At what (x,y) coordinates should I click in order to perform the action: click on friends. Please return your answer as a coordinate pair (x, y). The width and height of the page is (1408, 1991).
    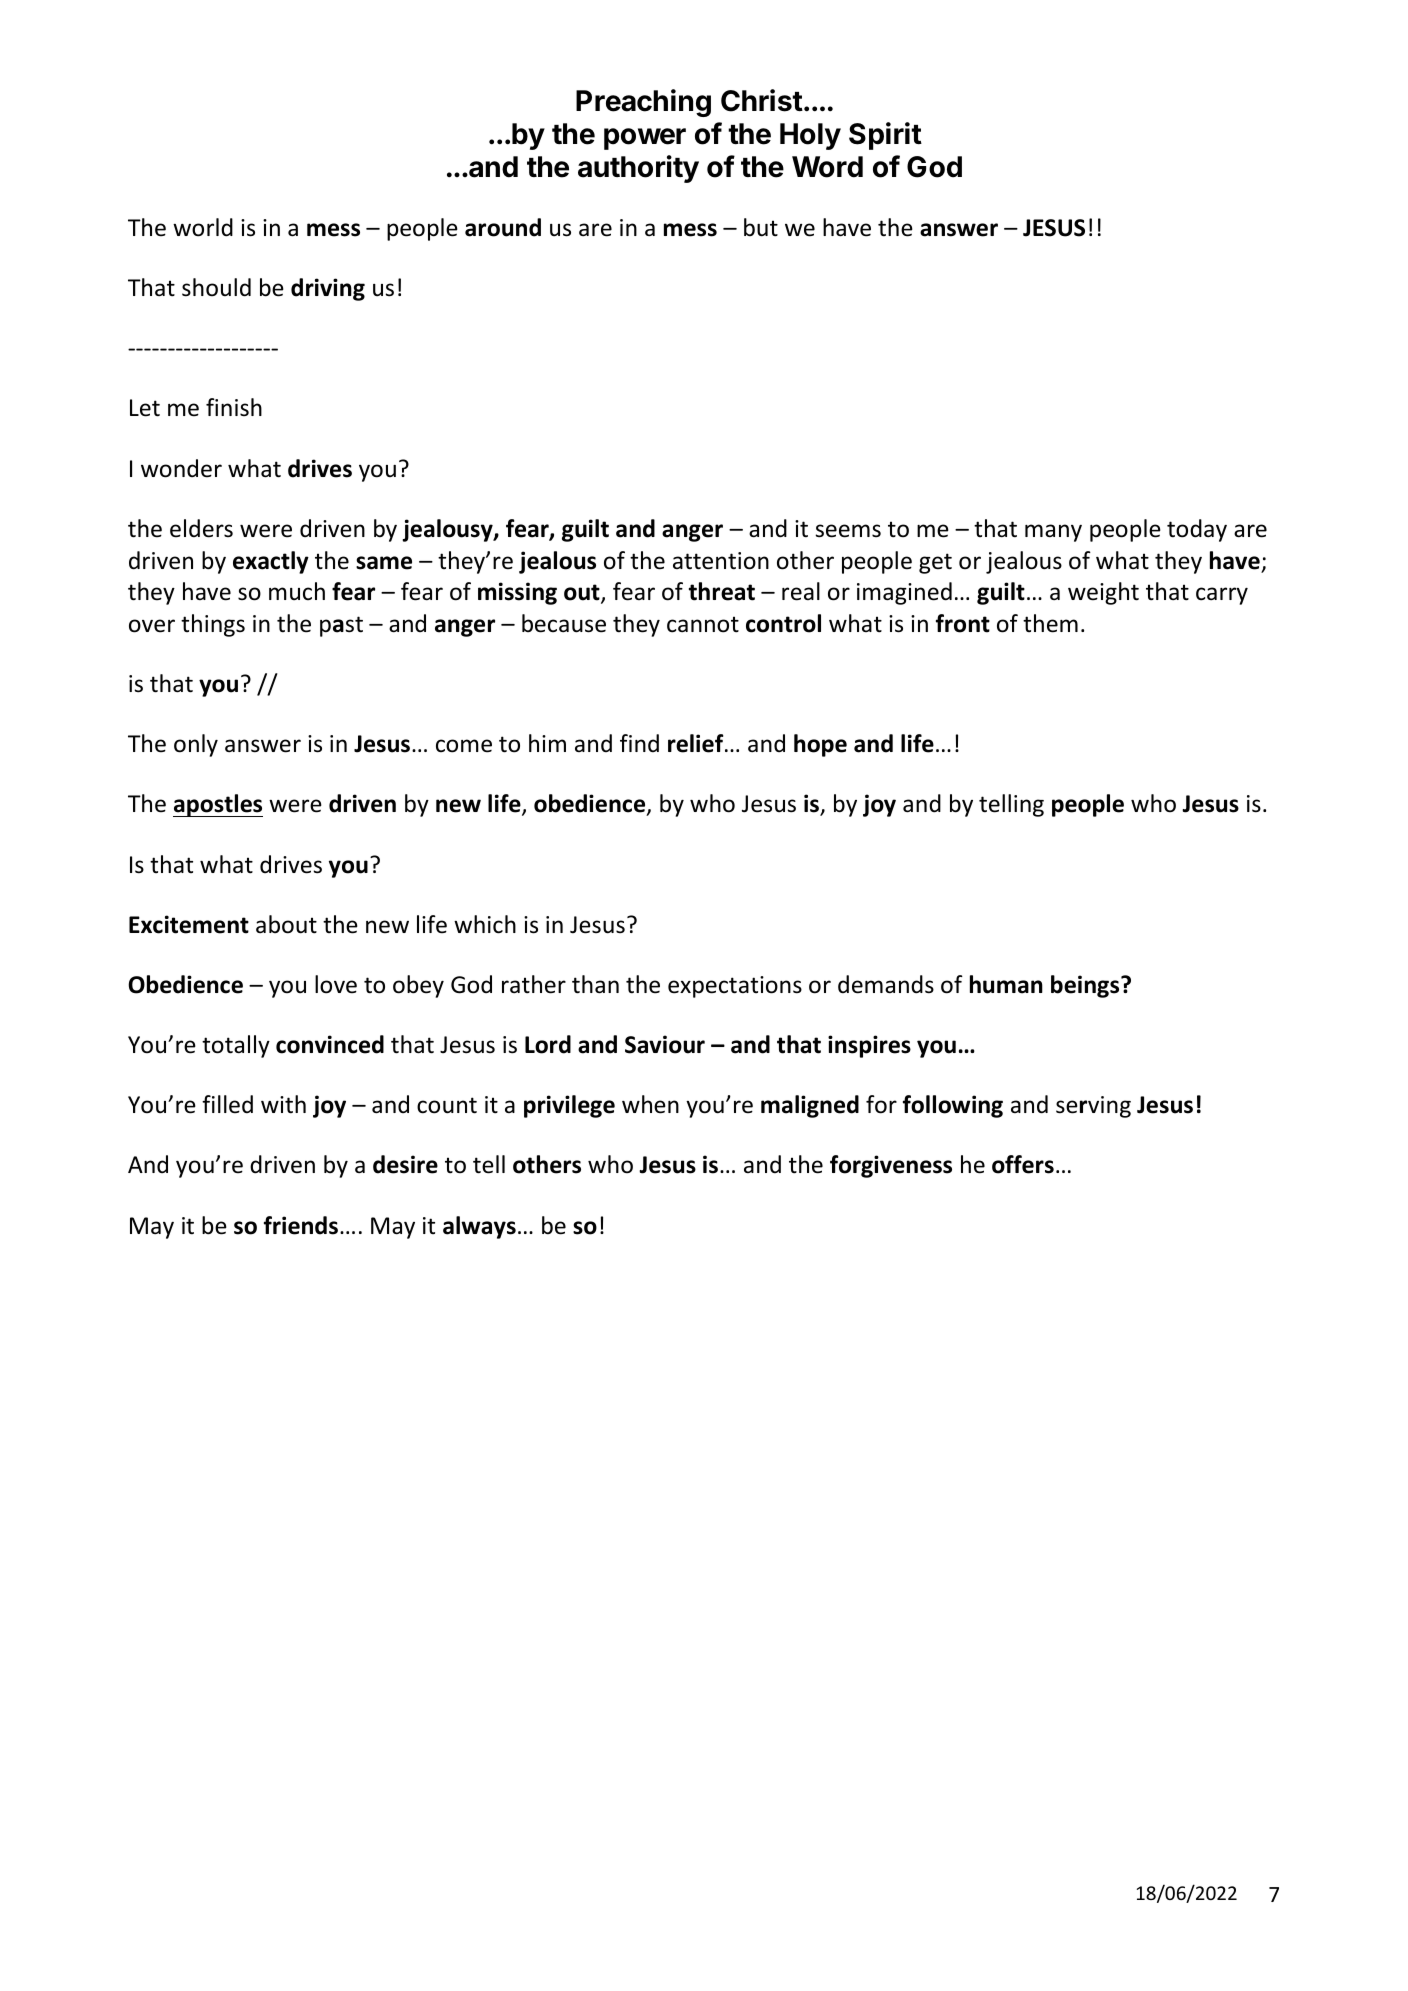
    Looking at the image, I should click on (301, 1225).
